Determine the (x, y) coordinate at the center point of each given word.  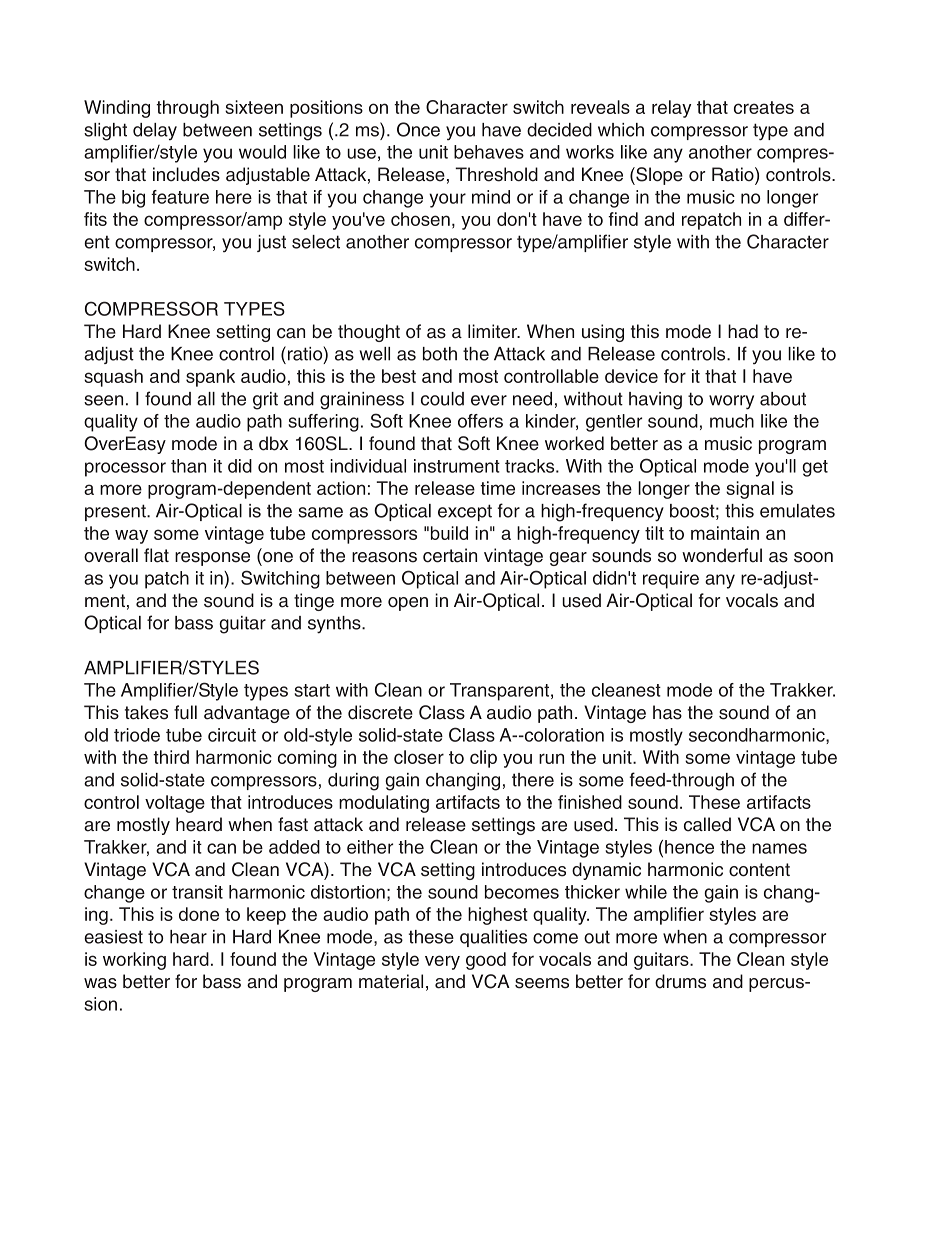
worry (731, 402)
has (667, 712)
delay (155, 132)
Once (418, 129)
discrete (380, 712)
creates (764, 107)
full (185, 712)
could (442, 399)
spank (210, 378)
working (134, 961)
